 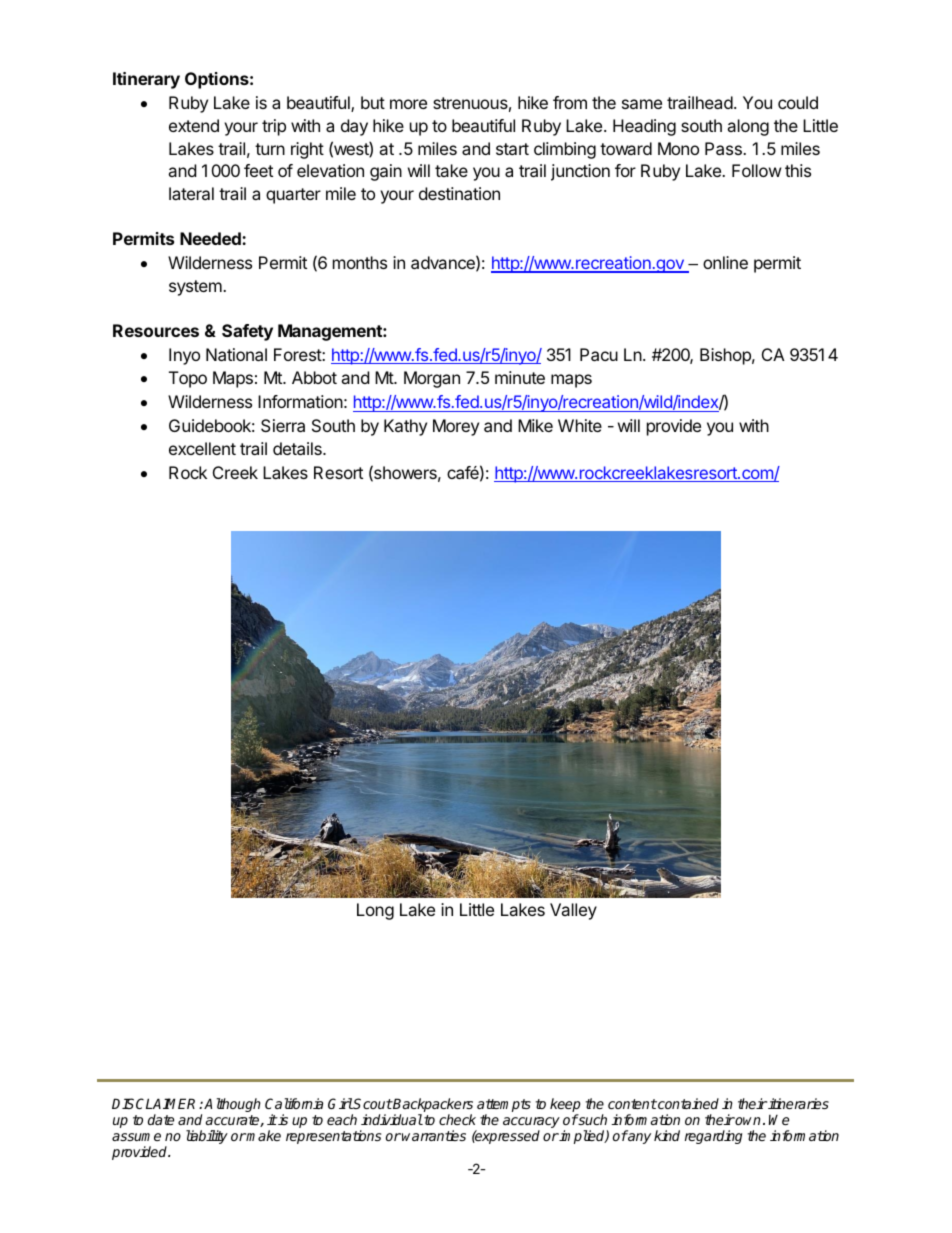 What do you see at coordinates (687, 1103) in the image?
I see `contained` at bounding box center [687, 1103].
